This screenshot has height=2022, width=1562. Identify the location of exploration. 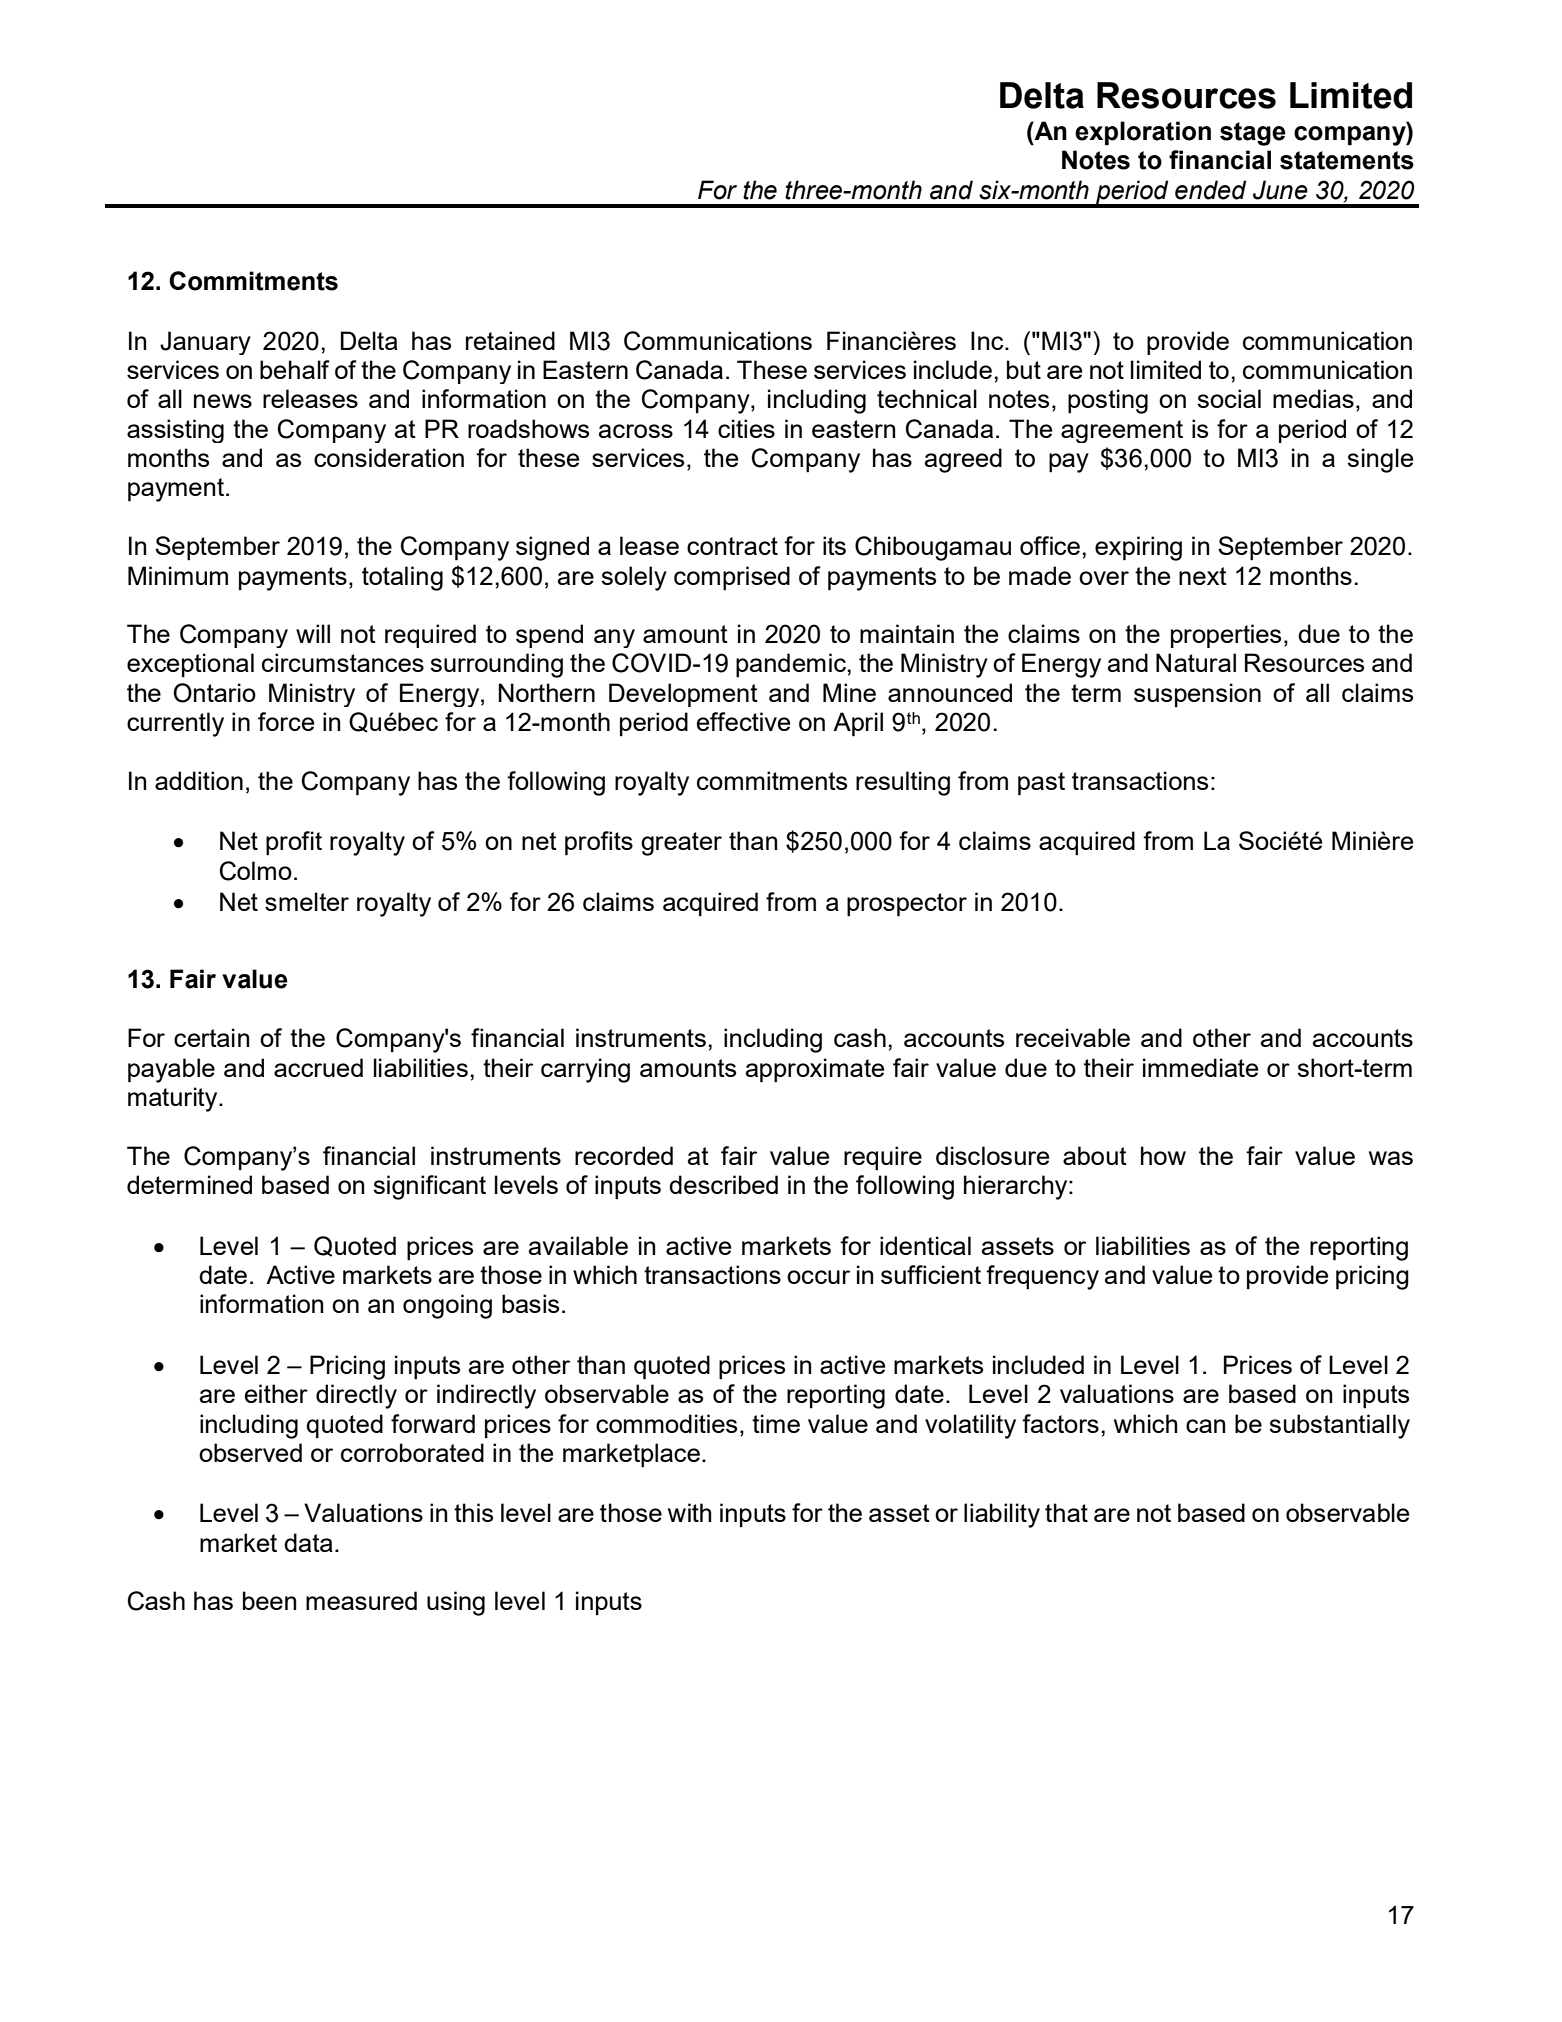
(1143, 133).
